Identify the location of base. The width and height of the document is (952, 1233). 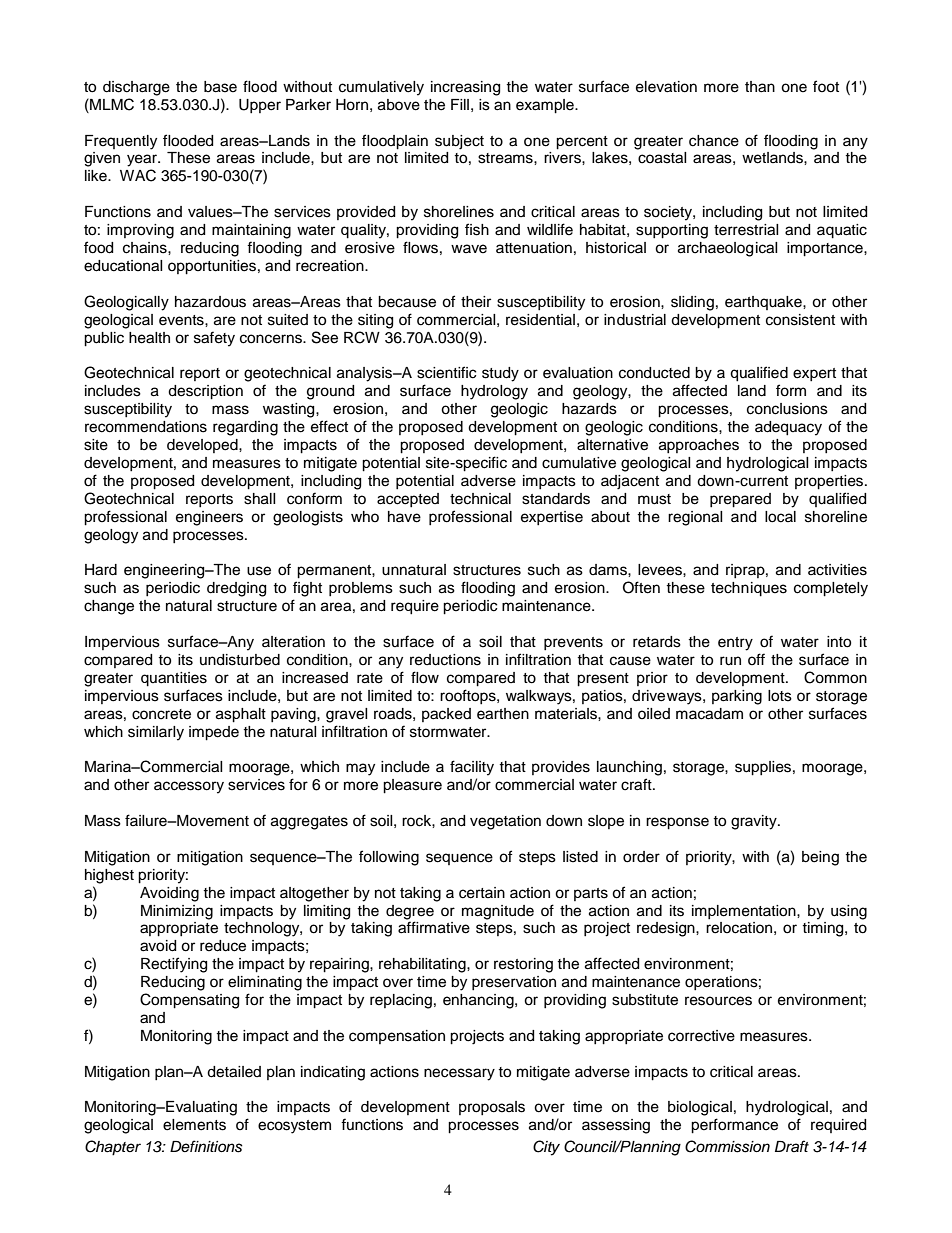
(220, 87).
